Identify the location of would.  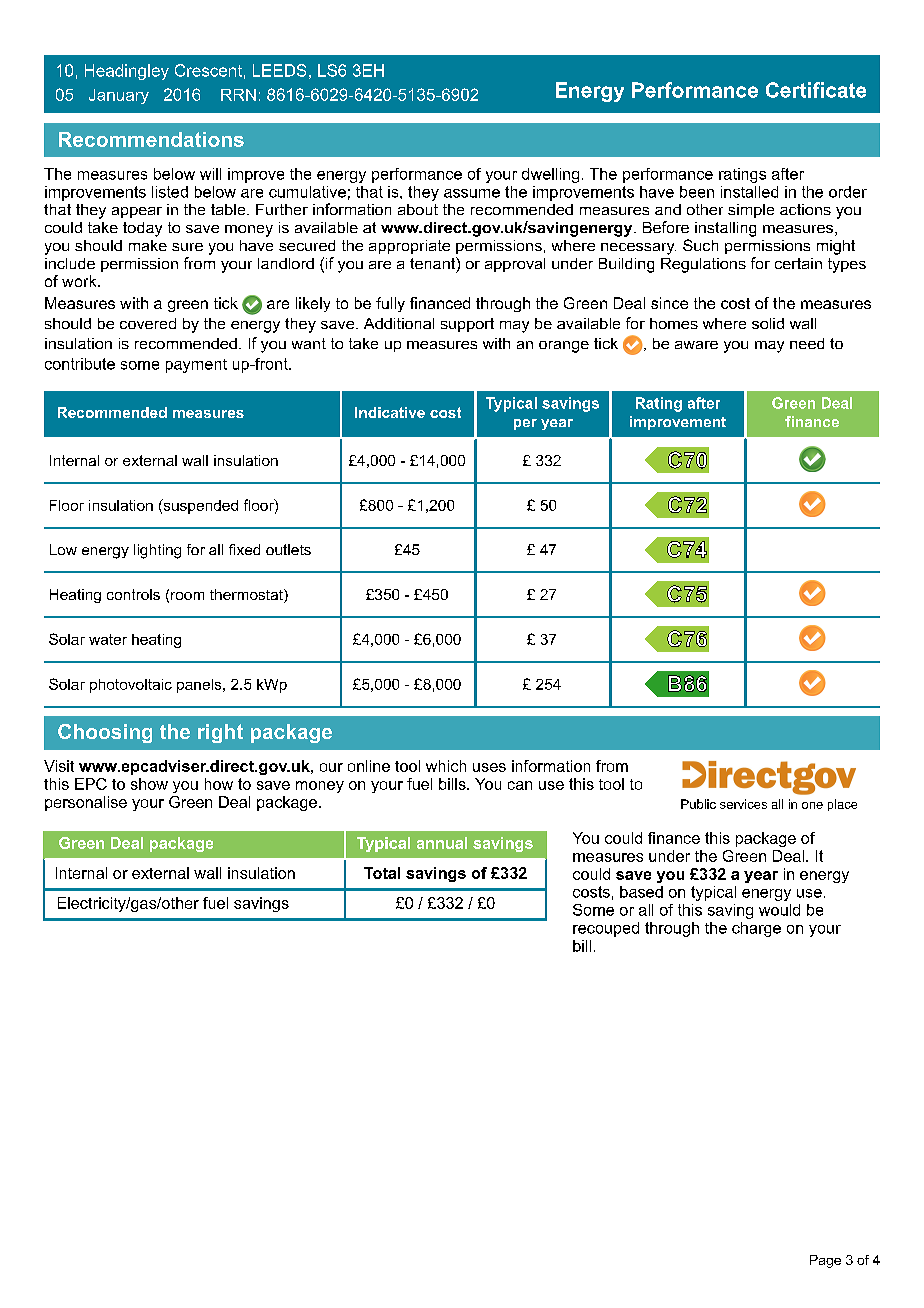
(779, 910).
